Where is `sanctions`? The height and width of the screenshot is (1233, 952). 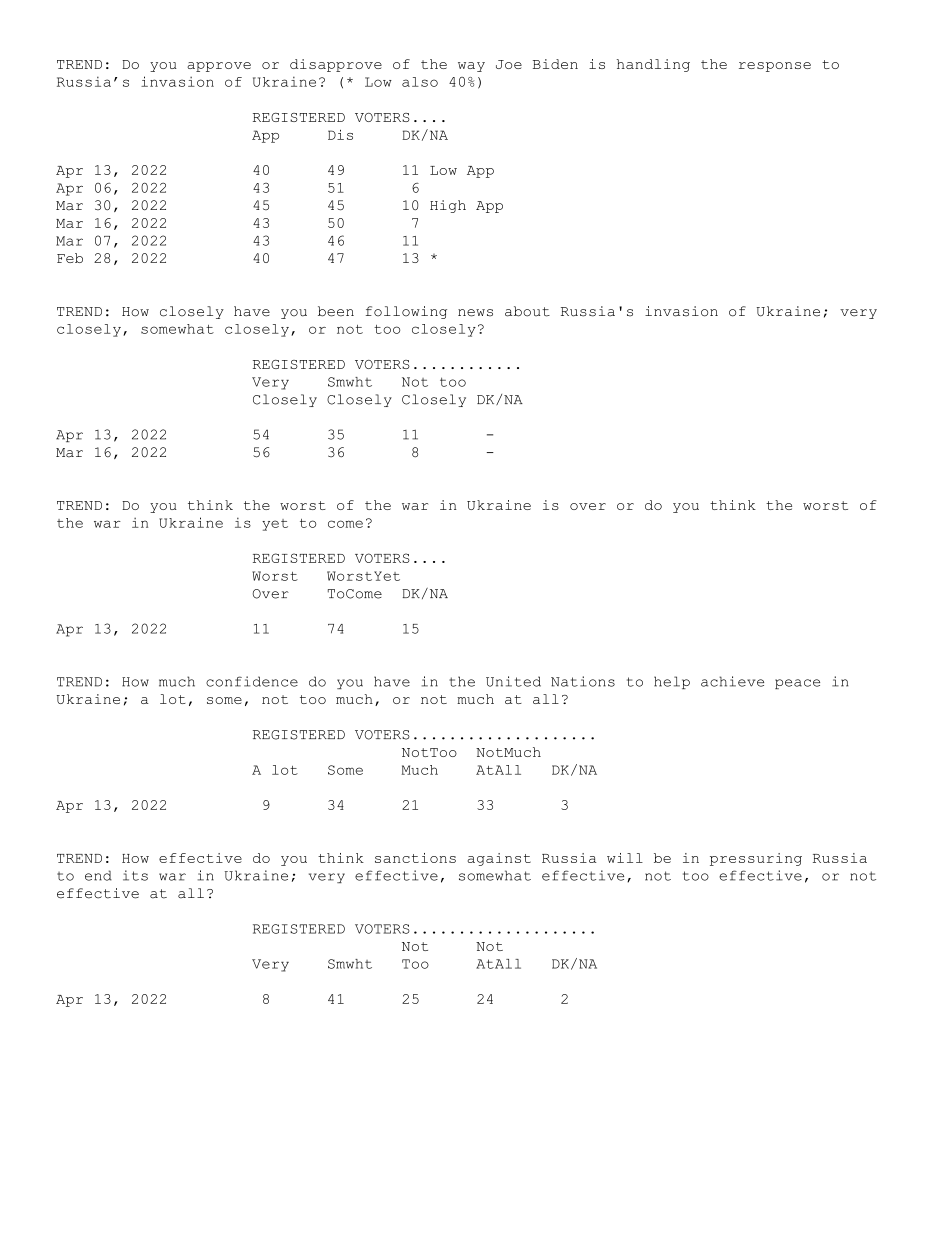
sanctions is located at coordinates (415, 858).
